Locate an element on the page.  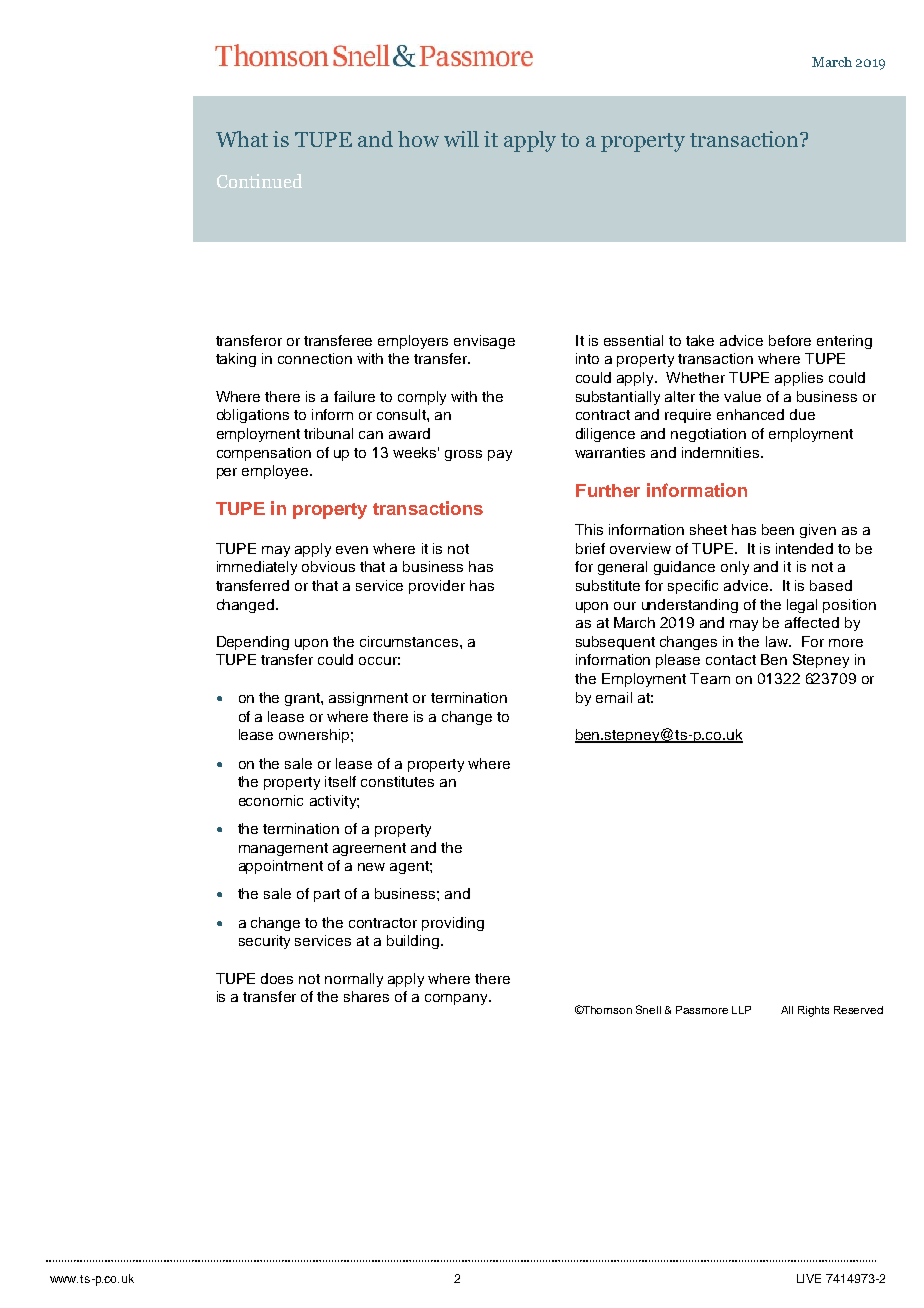
substitute is located at coordinates (608, 585).
